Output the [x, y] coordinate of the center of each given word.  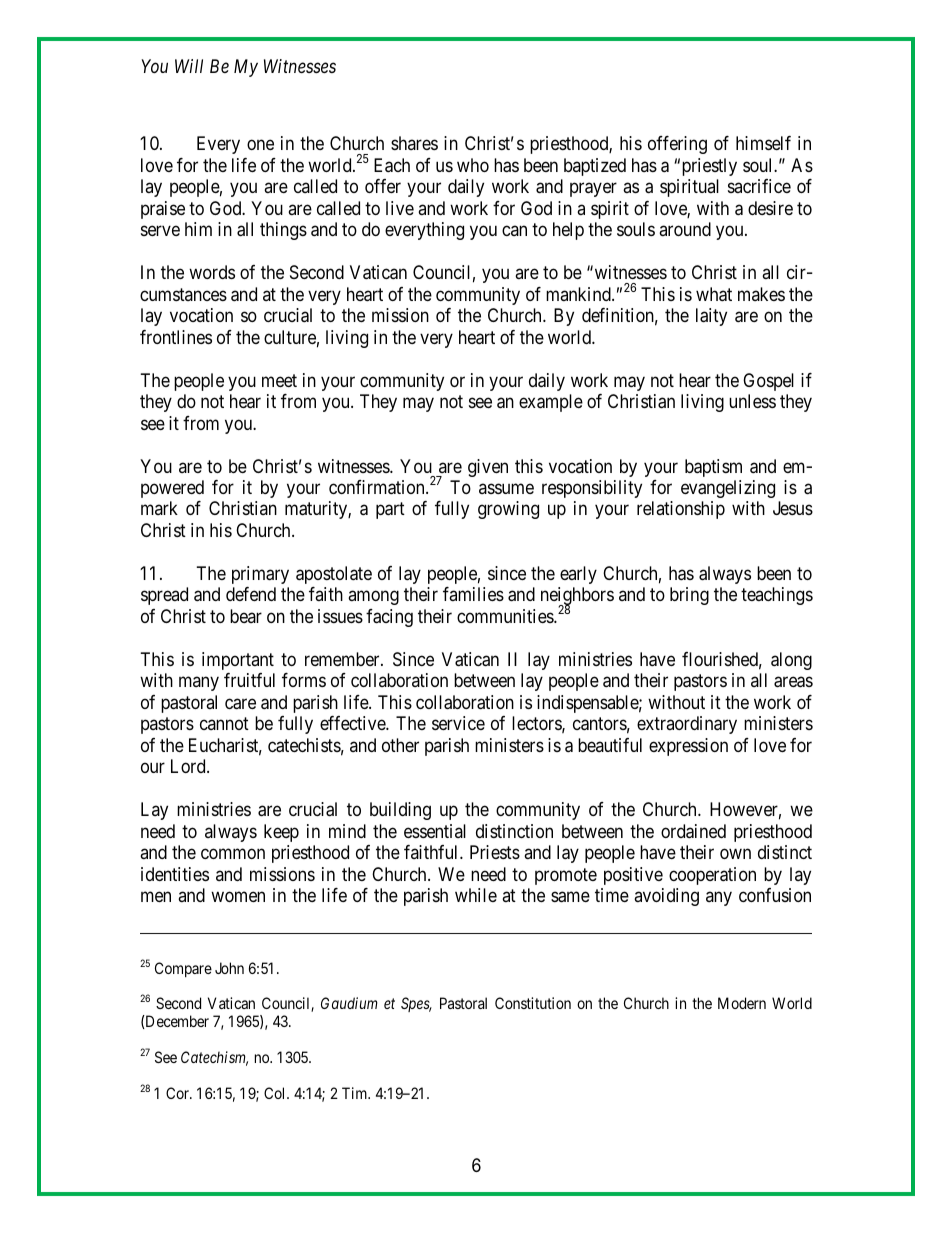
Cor [179, 1093]
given [488, 468]
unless [752, 401]
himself [763, 143]
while [476, 895]
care [240, 704]
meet [279, 380]
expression [688, 747]
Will [189, 66]
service [458, 723]
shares [414, 143]
